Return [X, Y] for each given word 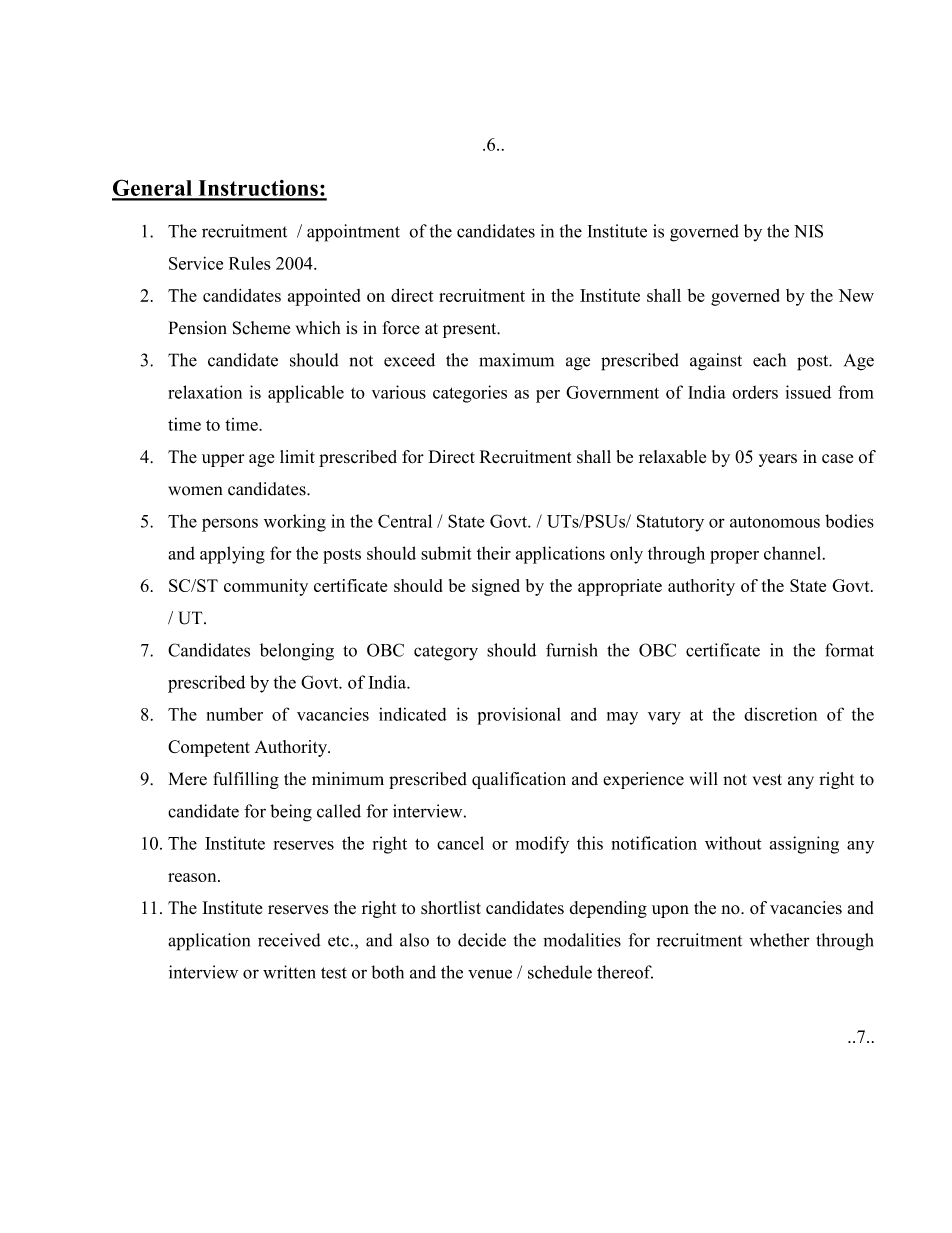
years [778, 460]
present [471, 330]
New [856, 295]
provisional [519, 716]
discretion [780, 714]
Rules [250, 263]
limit [297, 456]
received [289, 940]
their [494, 553]
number [235, 714]
